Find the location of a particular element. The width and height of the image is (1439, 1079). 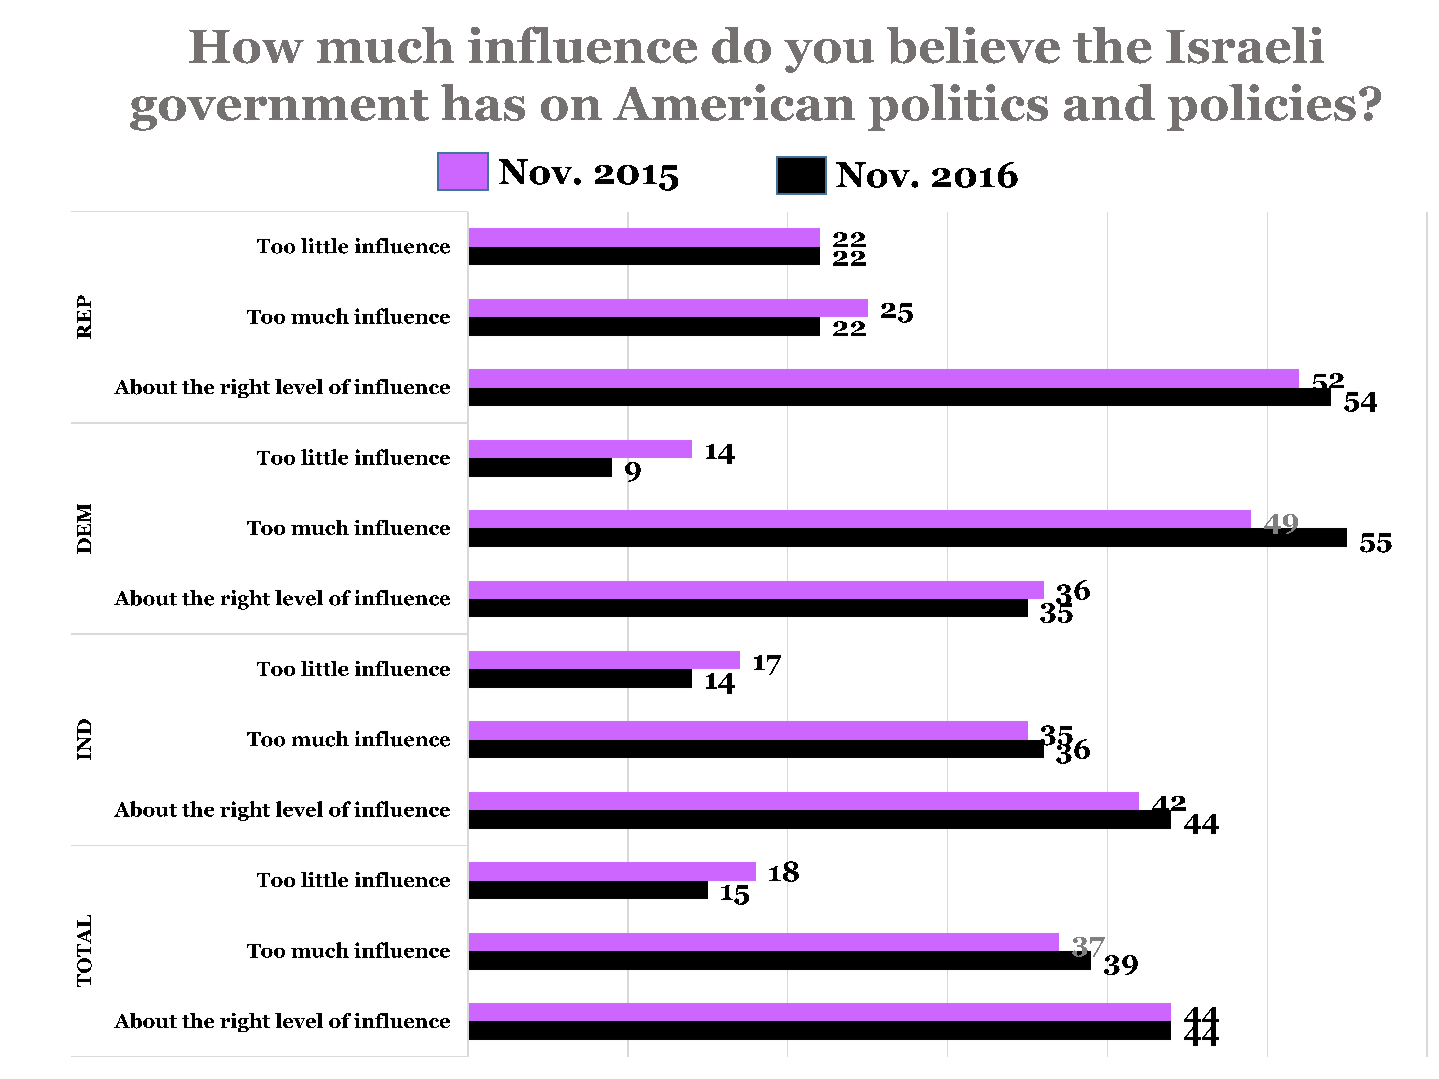

American is located at coordinates (734, 102).
